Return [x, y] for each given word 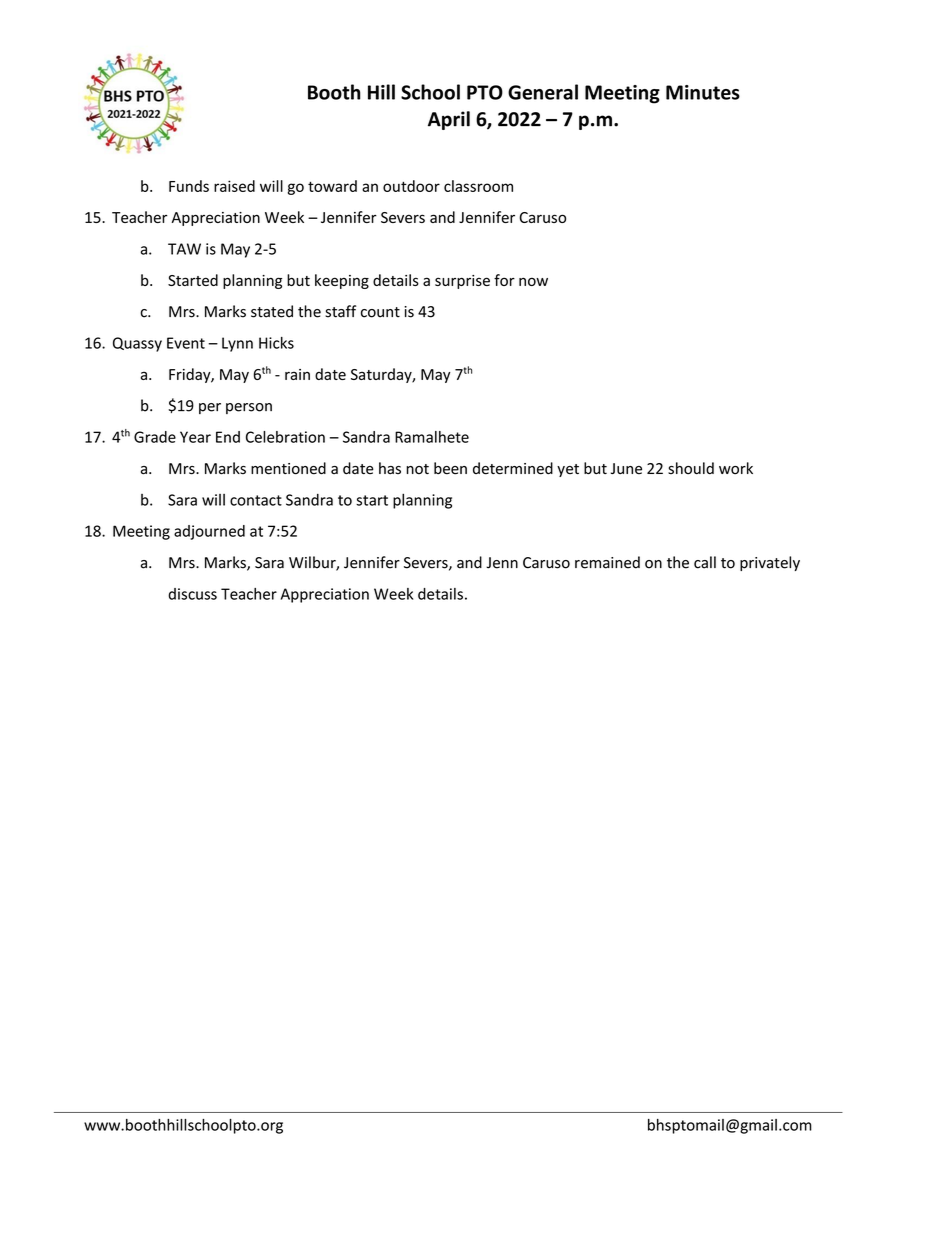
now [533, 281]
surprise [462, 282]
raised [234, 186]
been [450, 468]
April [449, 120]
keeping [342, 281]
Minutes [703, 92]
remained [607, 562]
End [228, 437]
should [691, 468]
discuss [192, 594]
